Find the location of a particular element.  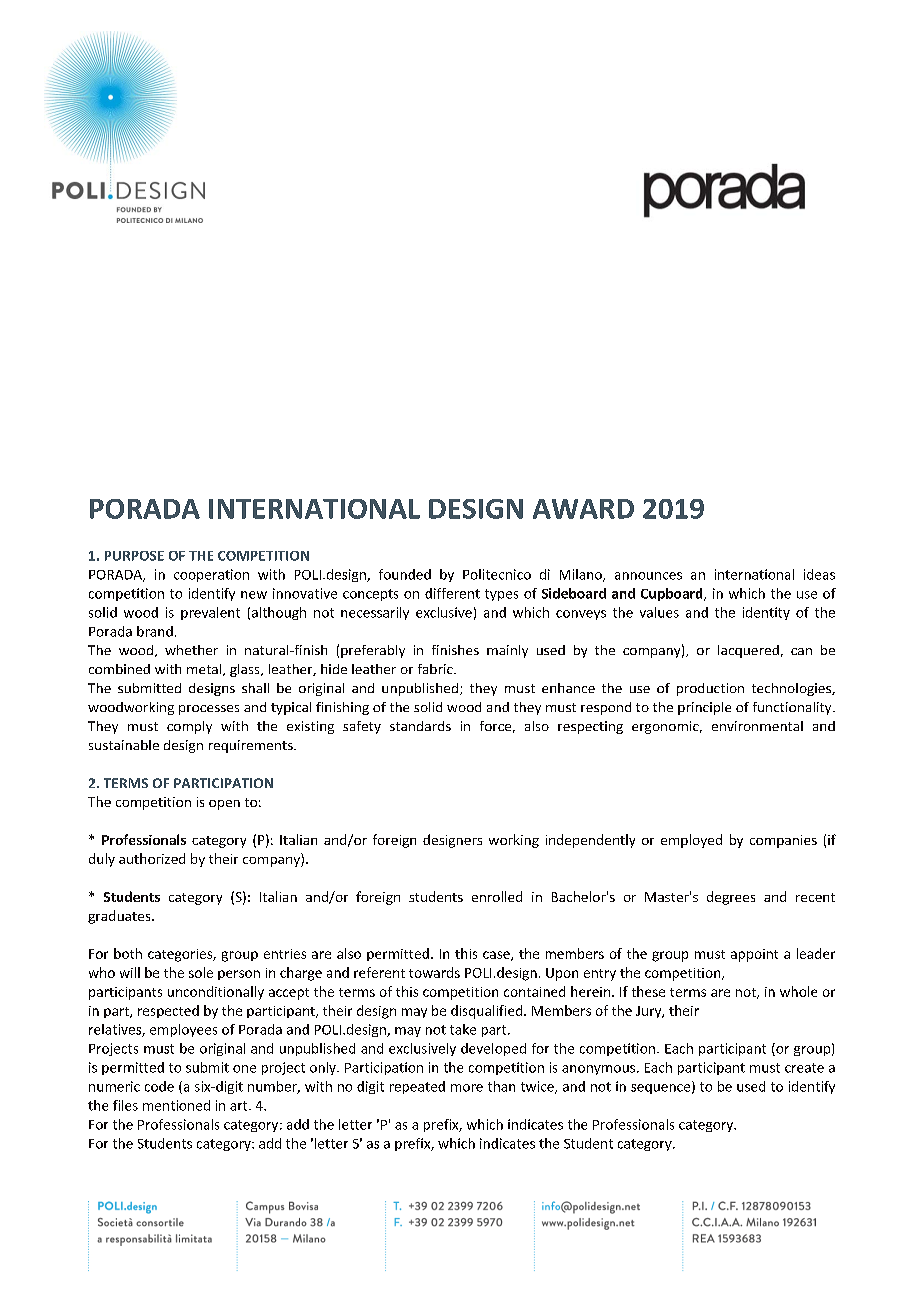

ideas is located at coordinates (819, 574).
